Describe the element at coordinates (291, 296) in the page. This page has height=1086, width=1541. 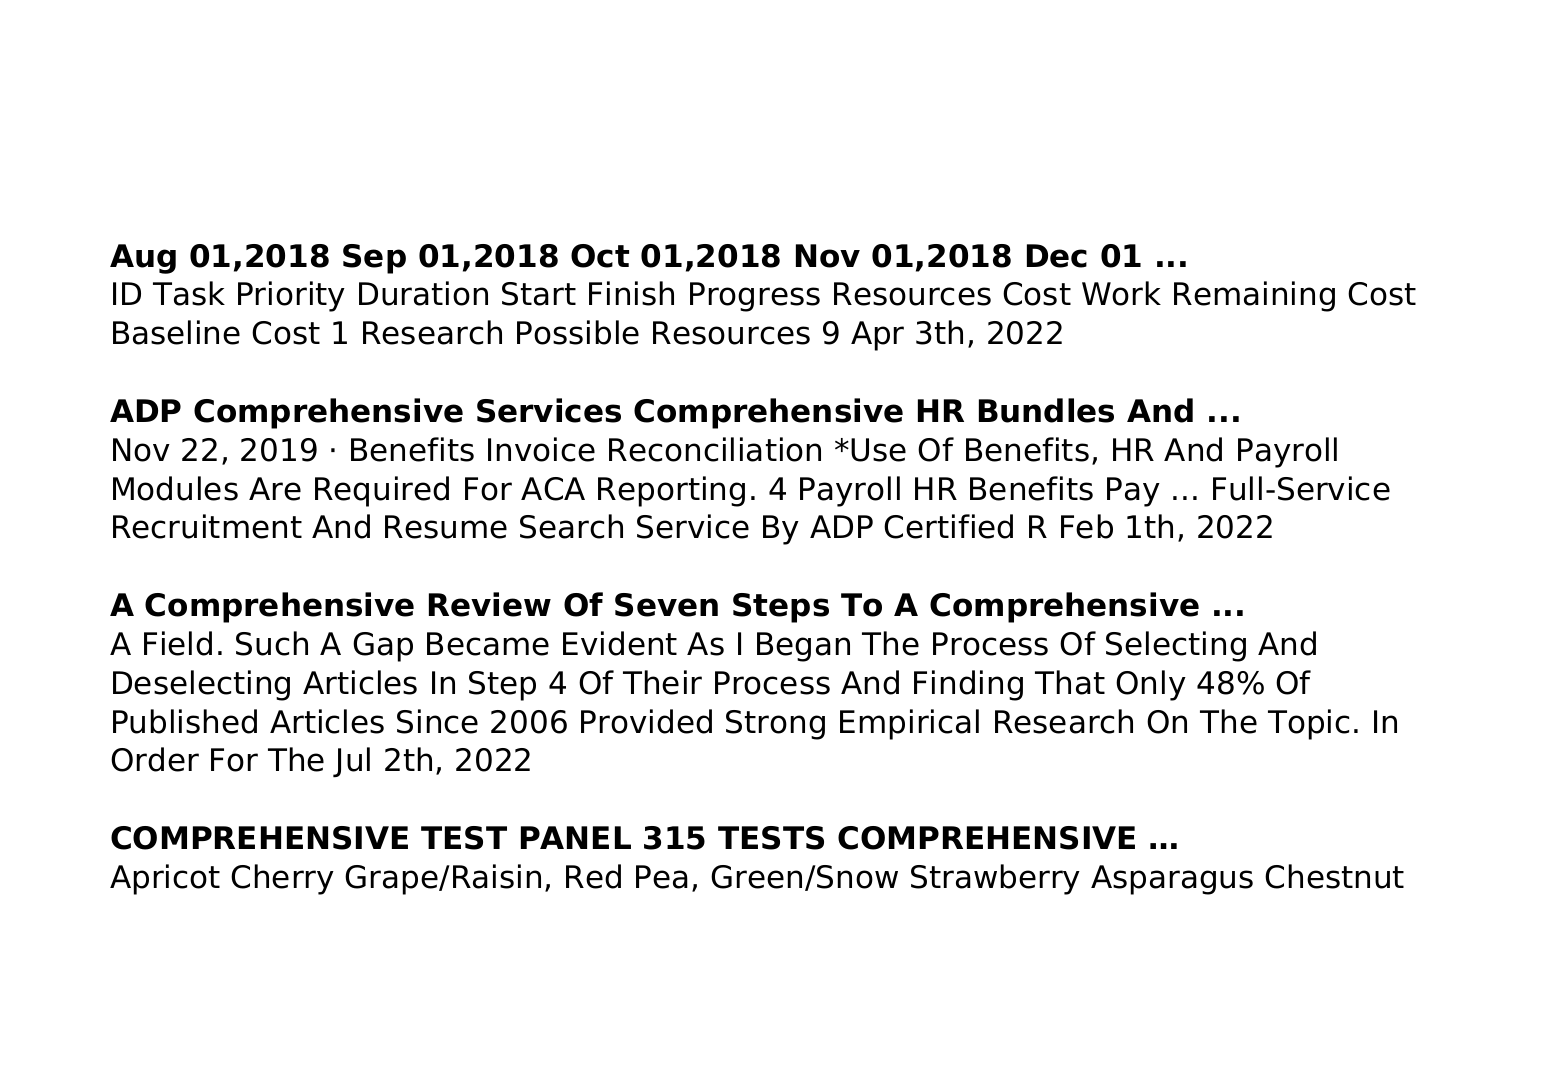
I see `Priority` at that location.
